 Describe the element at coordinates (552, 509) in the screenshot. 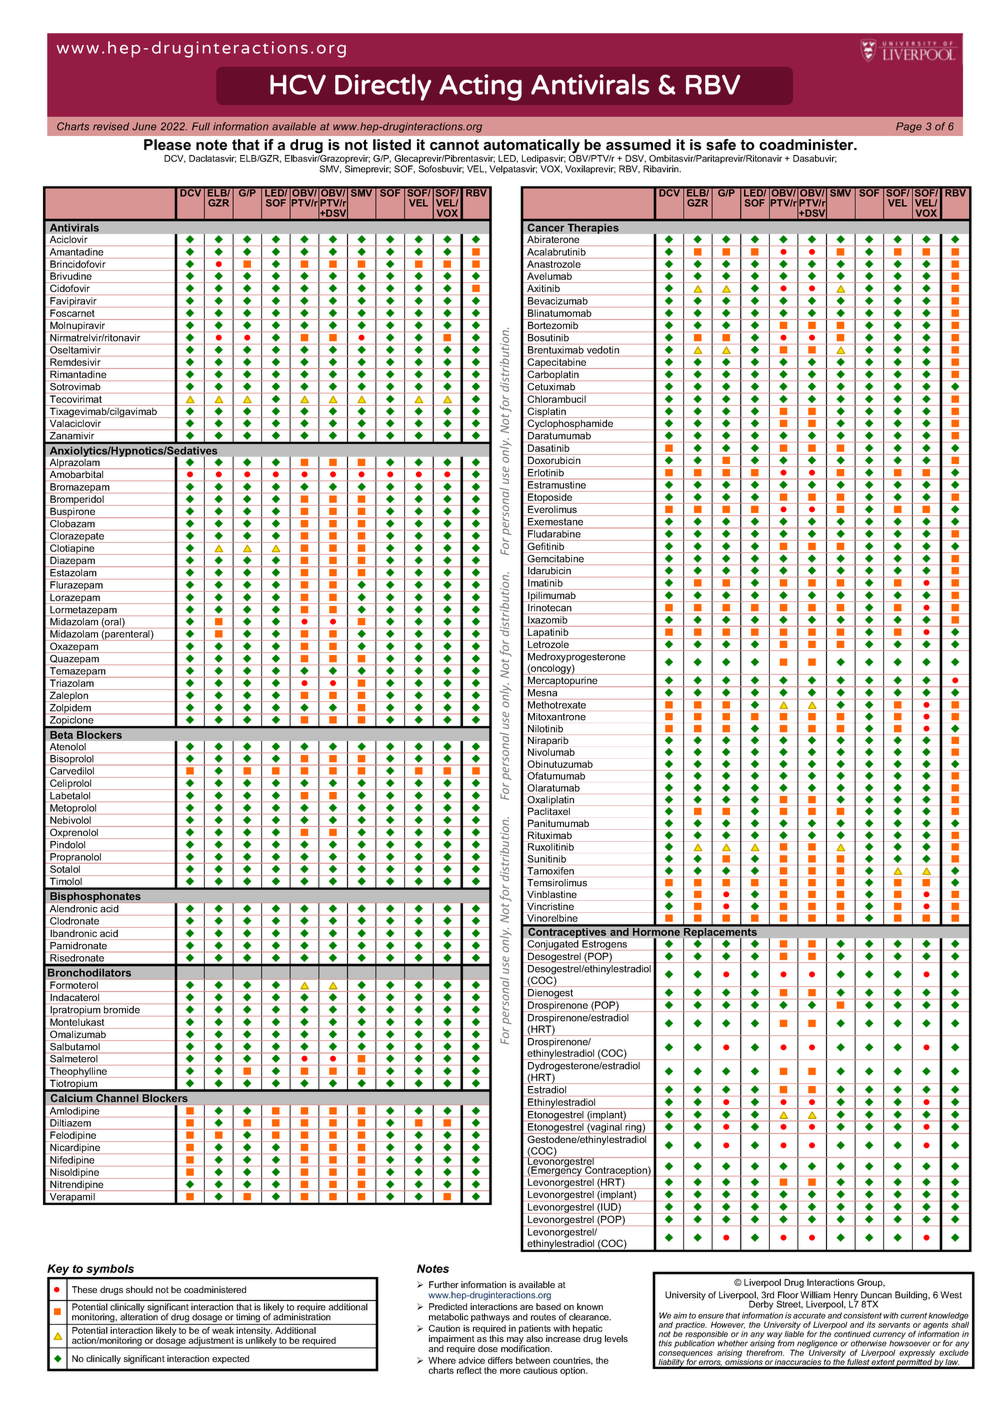

I see `Everolimus` at that location.
